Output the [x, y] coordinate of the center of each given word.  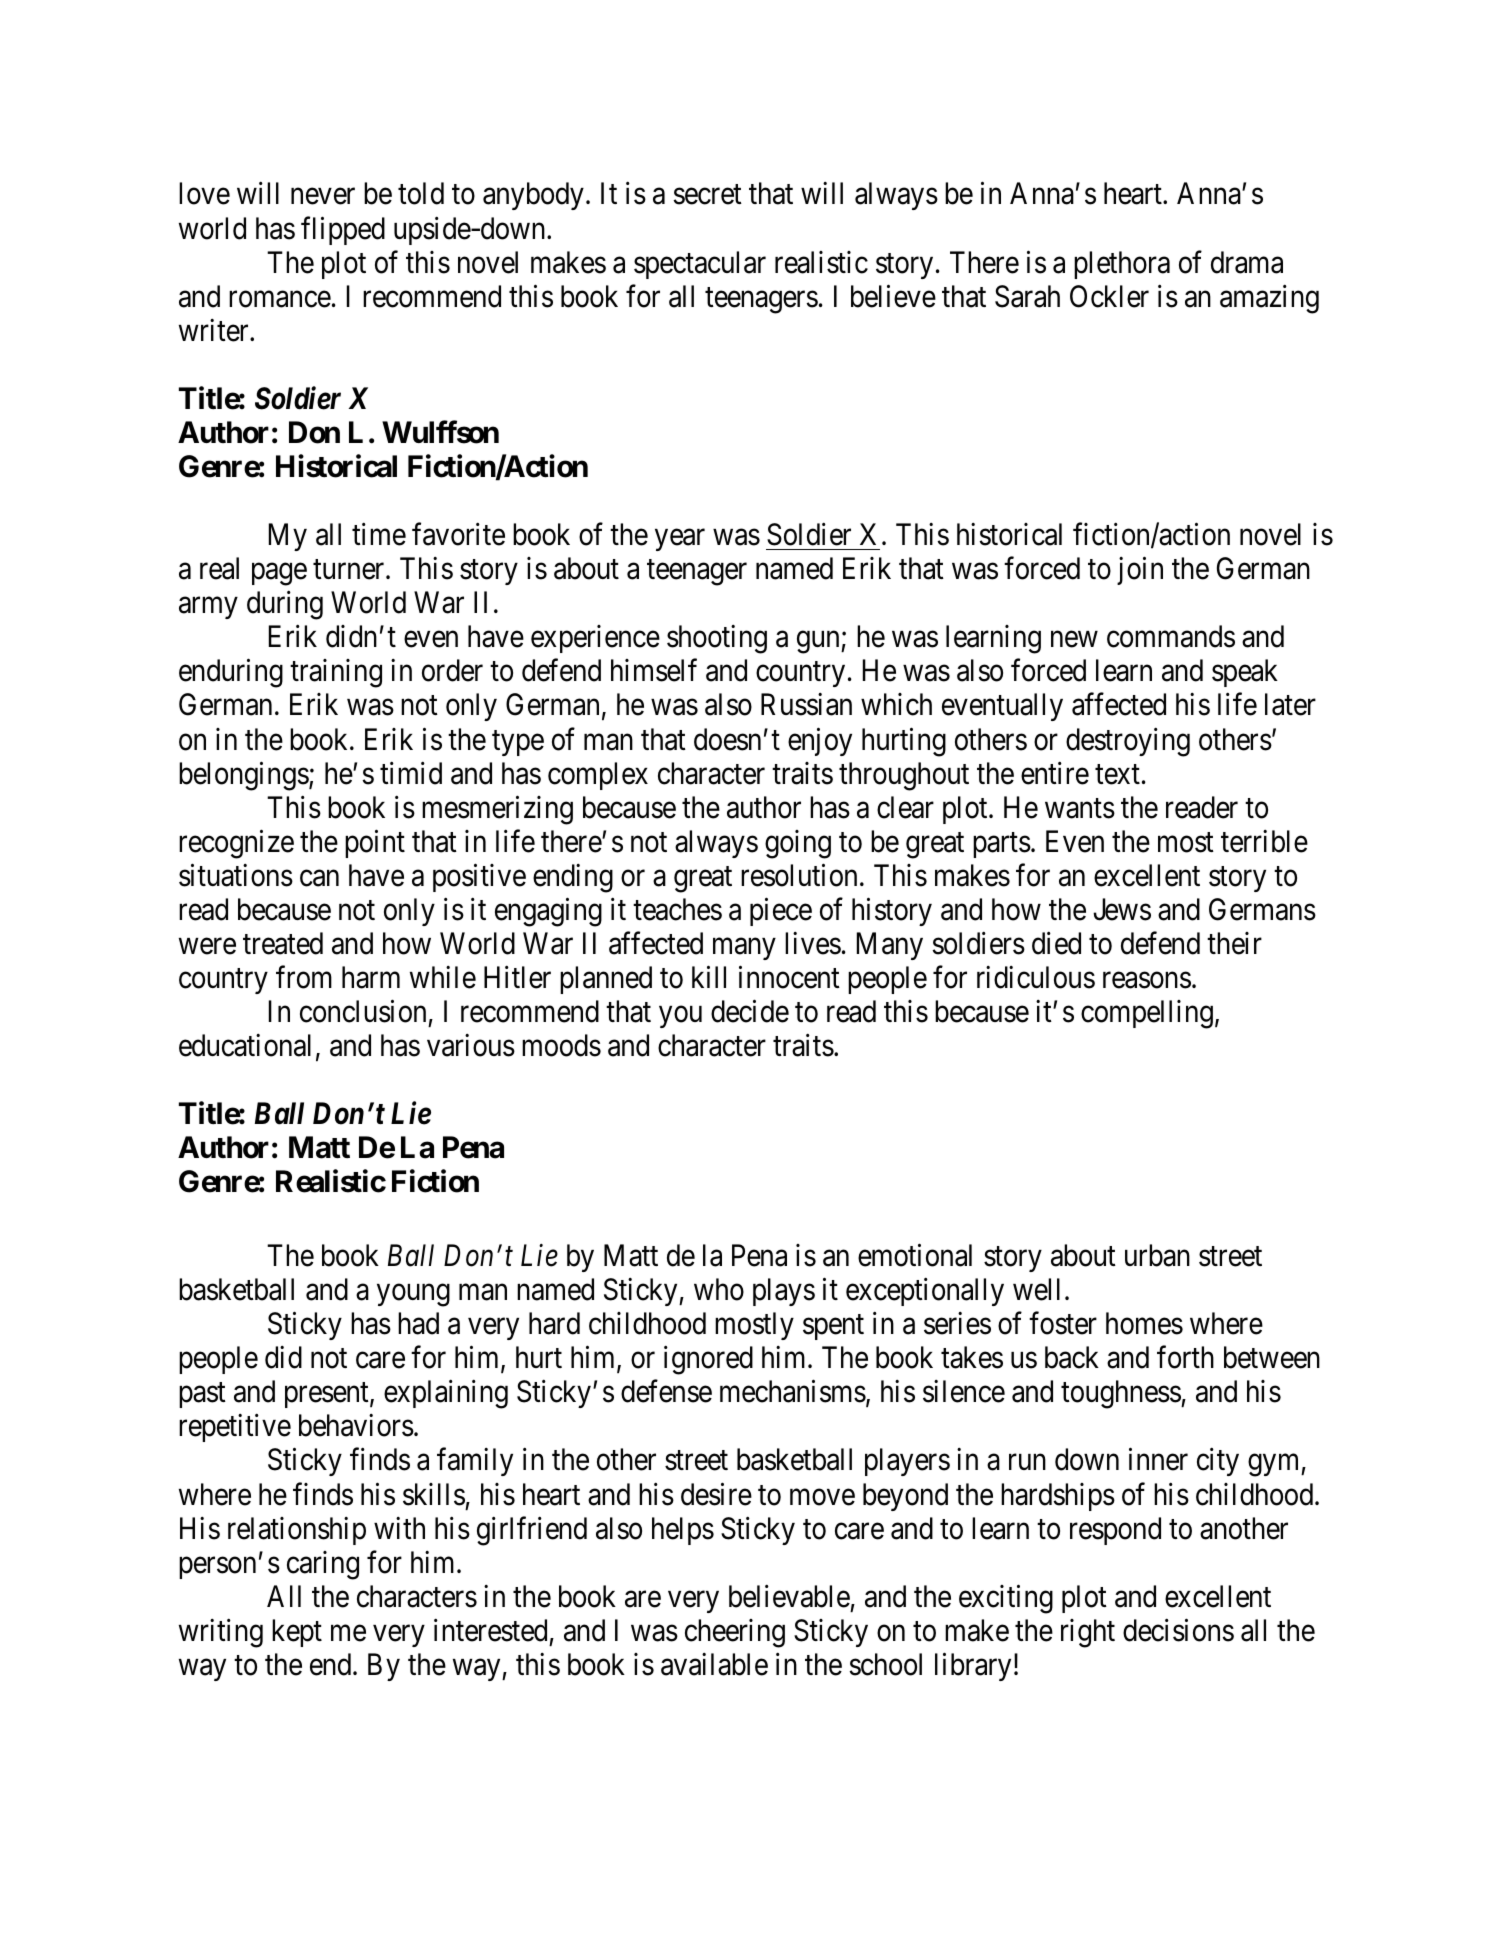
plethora [1122, 265]
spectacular [700, 265]
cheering [735, 1633]
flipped [343, 230]
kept [297, 1633]
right [1088, 1633]
